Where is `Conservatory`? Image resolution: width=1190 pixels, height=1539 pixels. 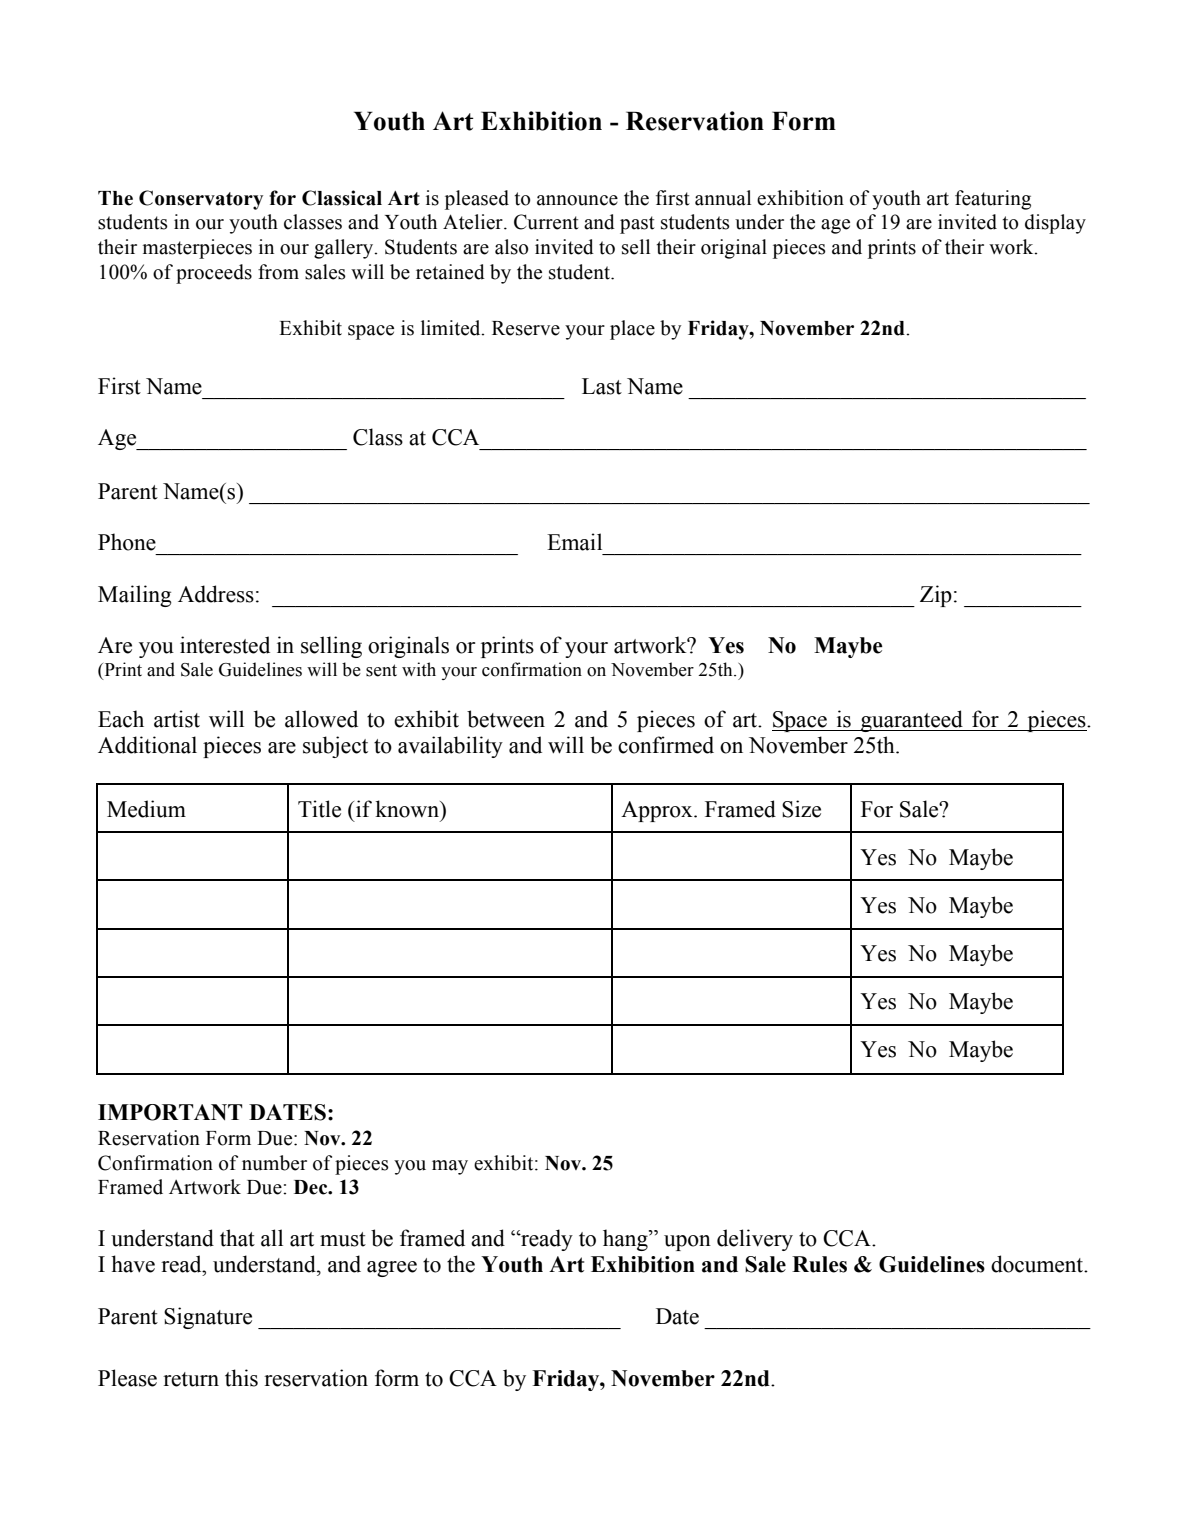 Conservatory is located at coordinates (201, 200).
